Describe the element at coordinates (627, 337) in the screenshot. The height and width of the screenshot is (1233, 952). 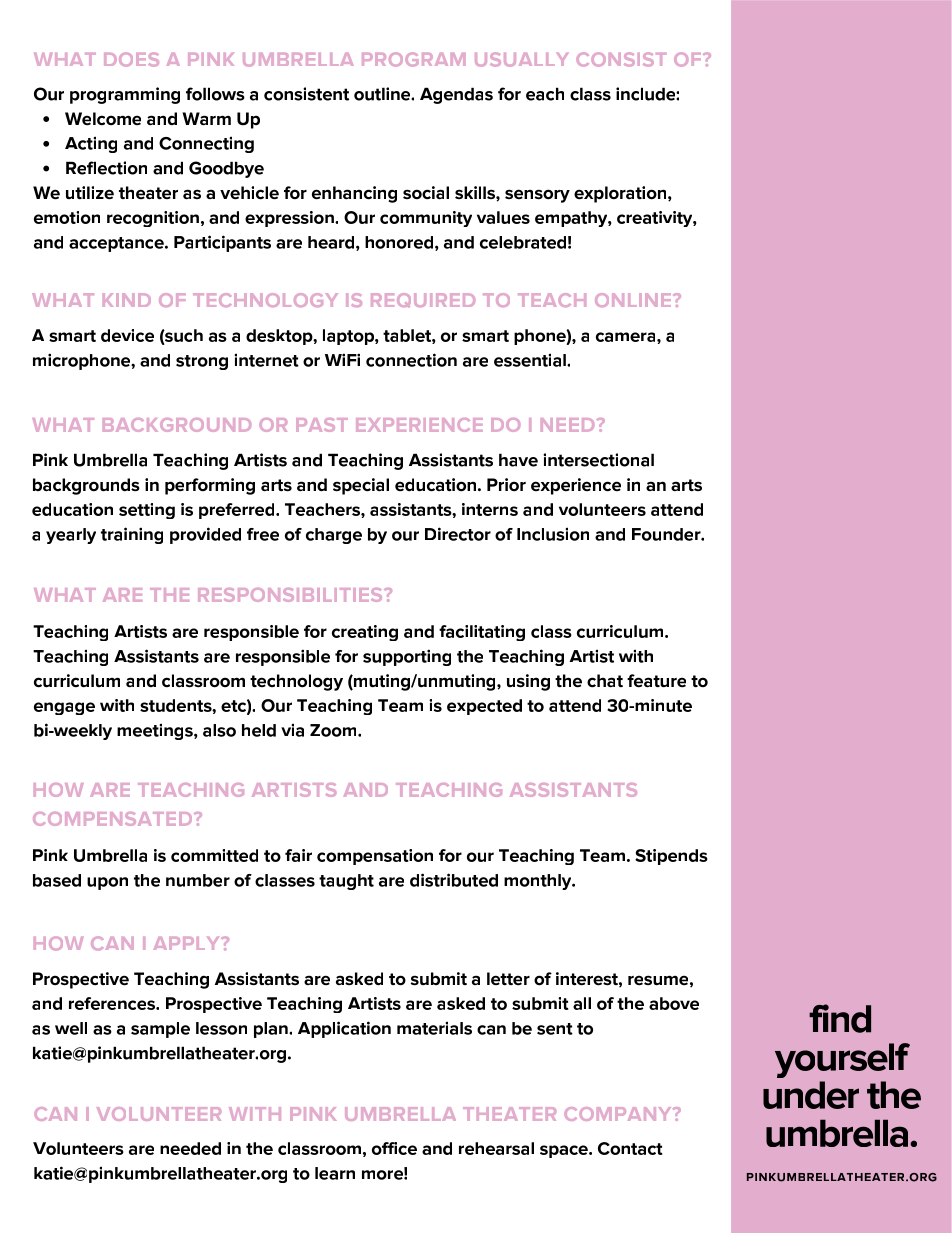
I see `camera` at that location.
